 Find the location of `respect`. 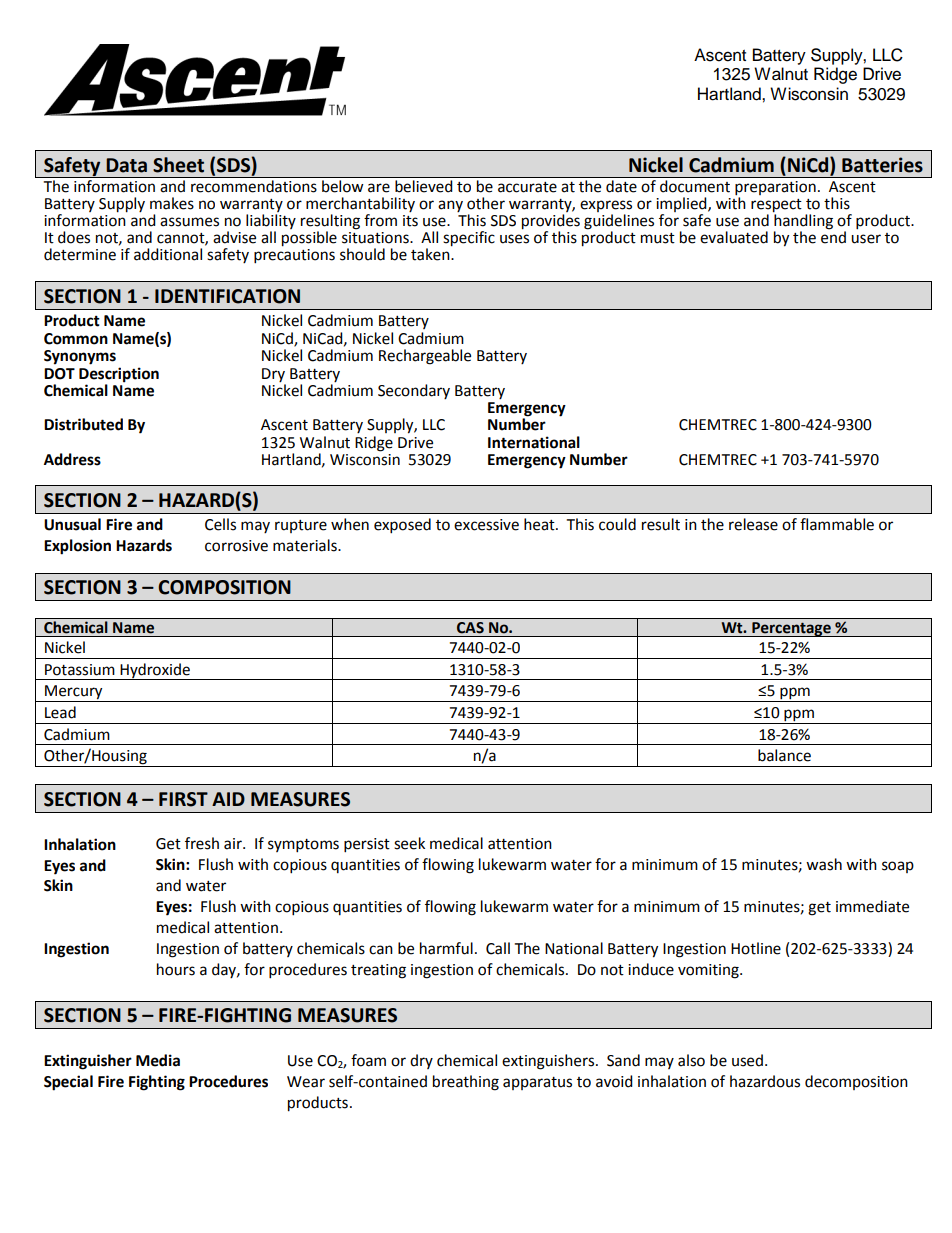

respect is located at coordinates (776, 207).
